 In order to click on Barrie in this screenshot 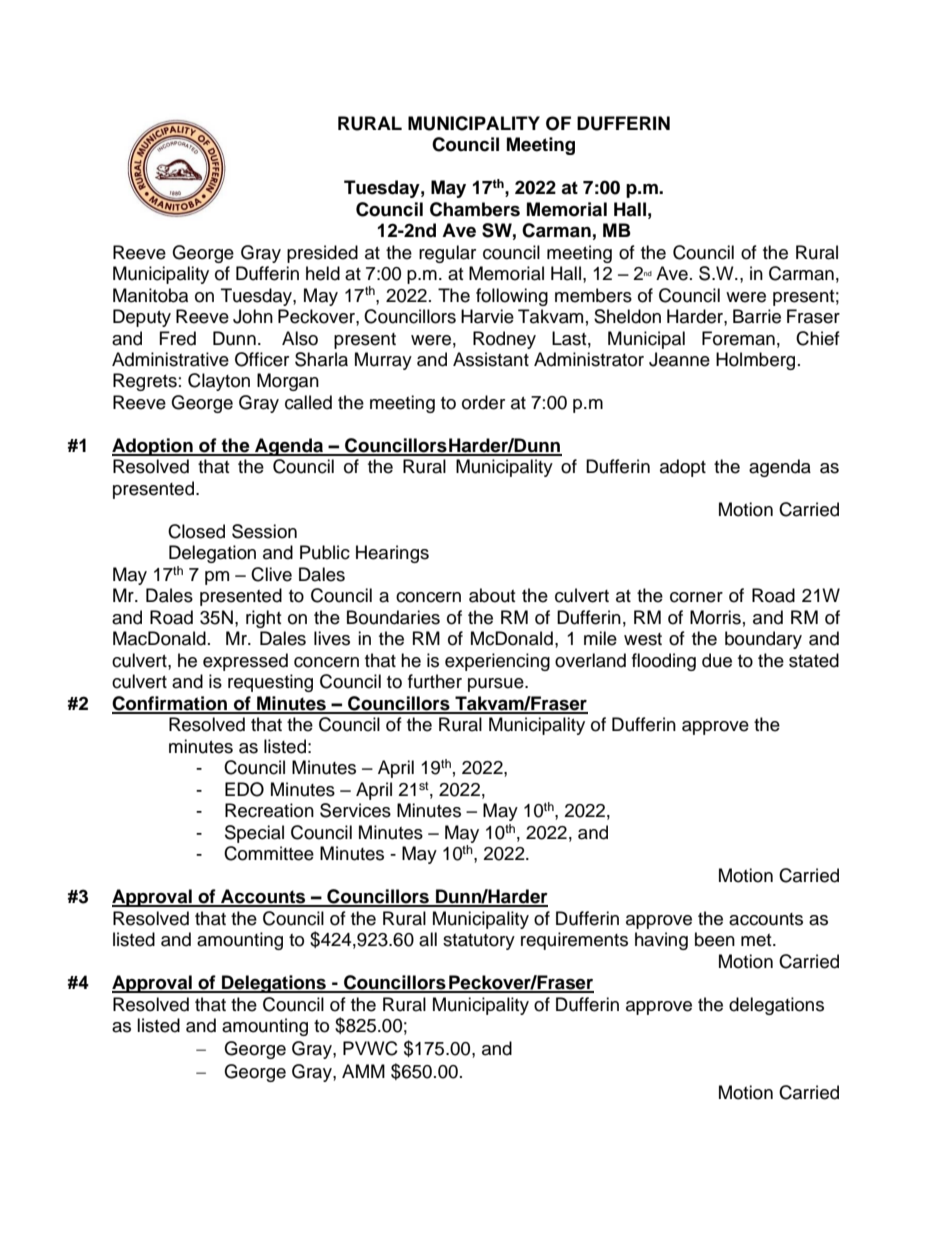, I will do `click(757, 316)`.
